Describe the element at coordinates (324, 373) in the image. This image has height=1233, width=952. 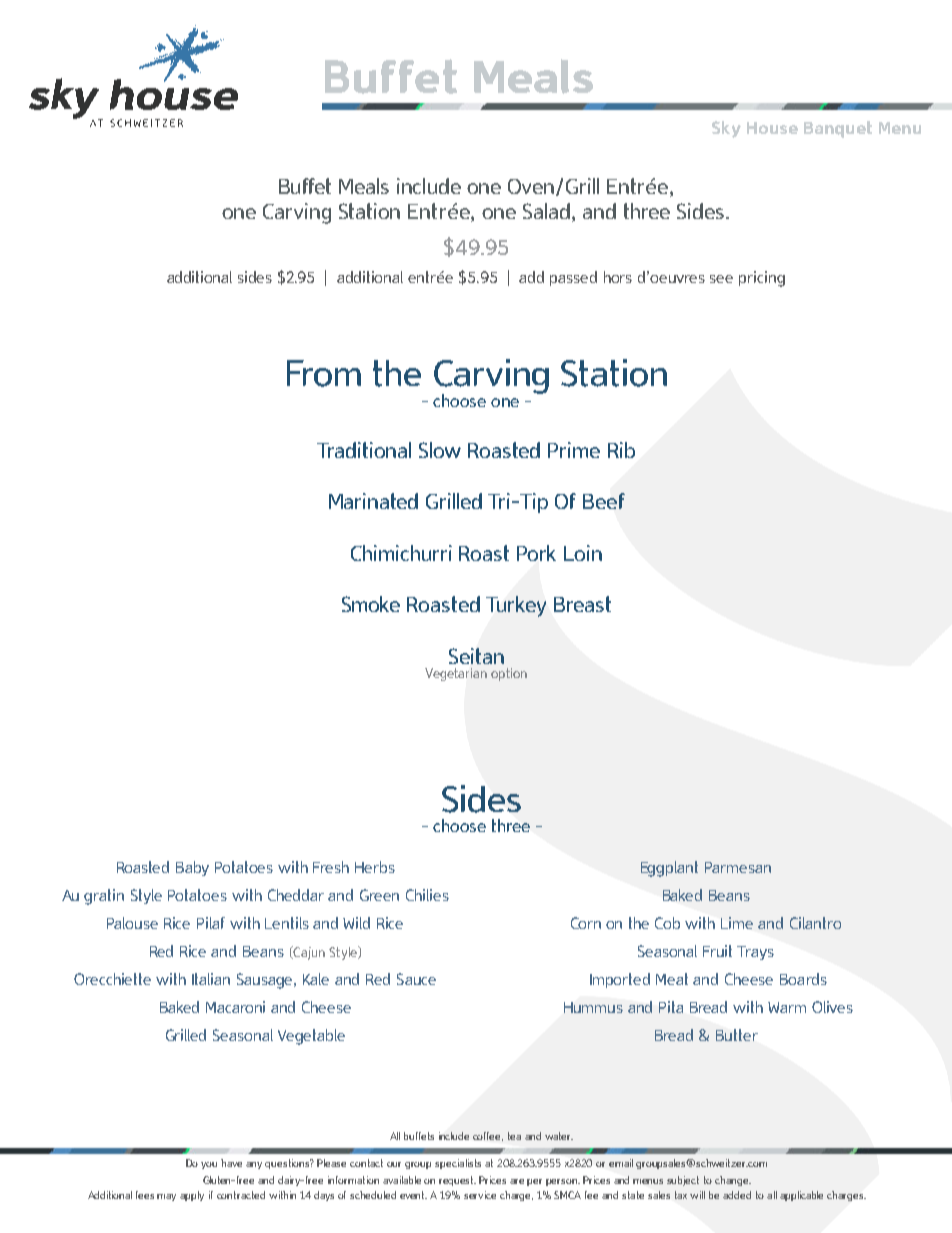
I see `From` at that location.
